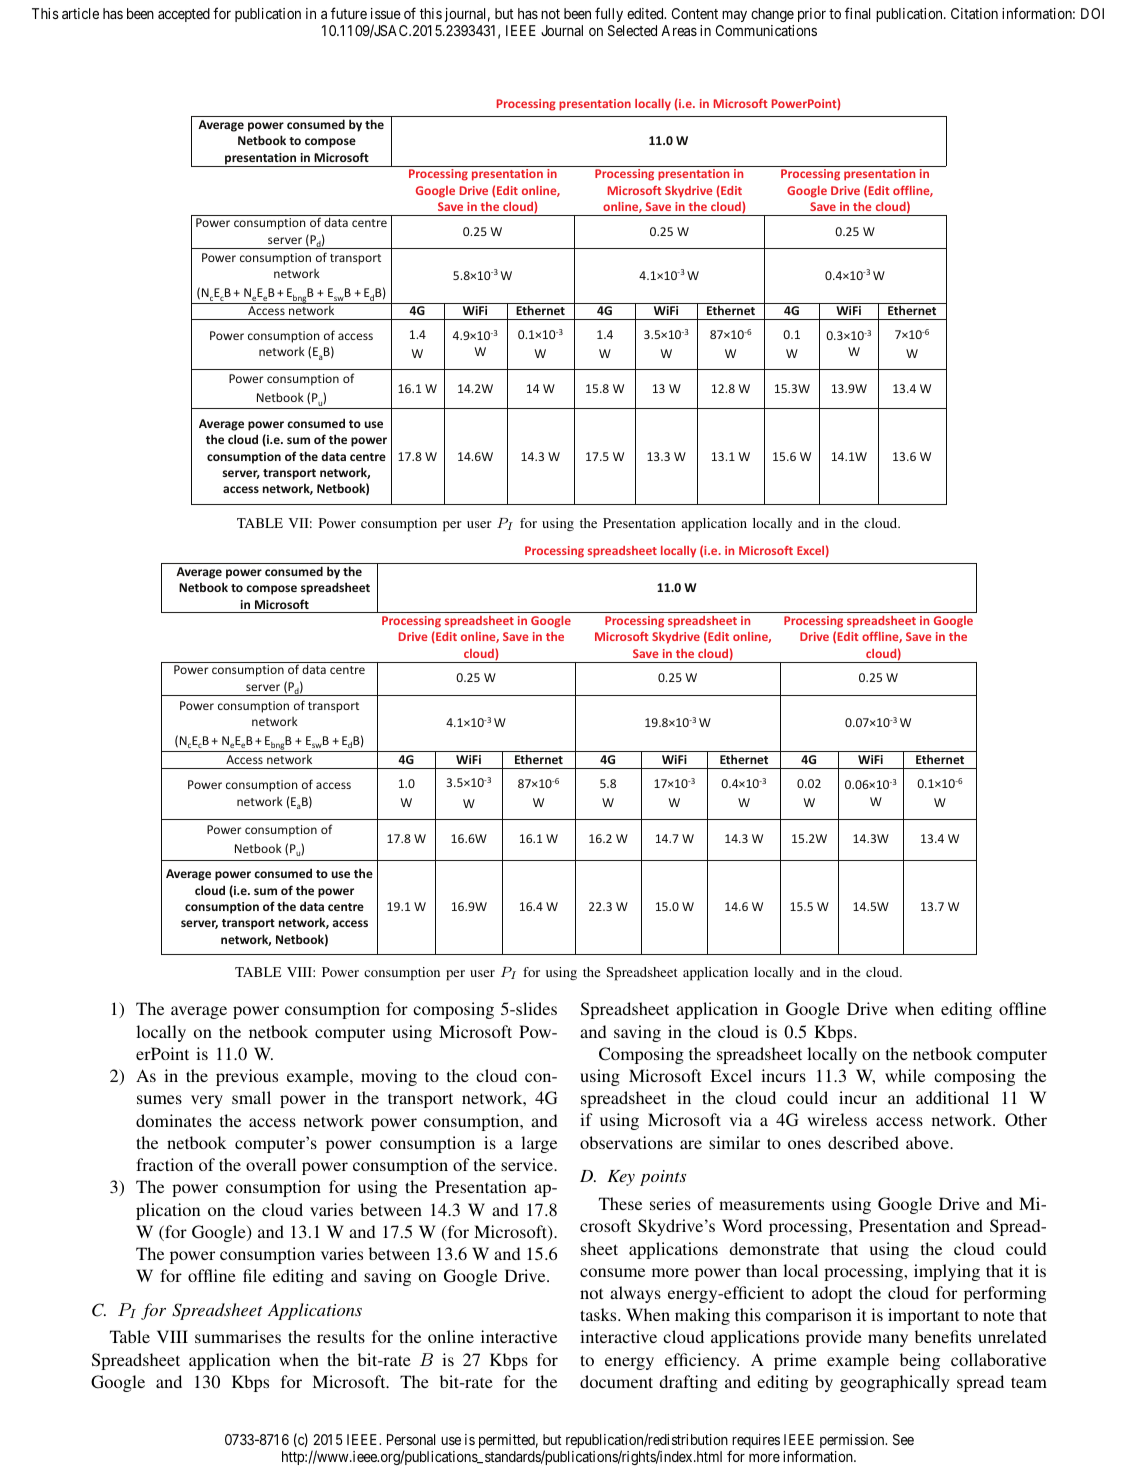 The width and height of the screenshot is (1138, 1473). I want to click on while, so click(905, 1075).
